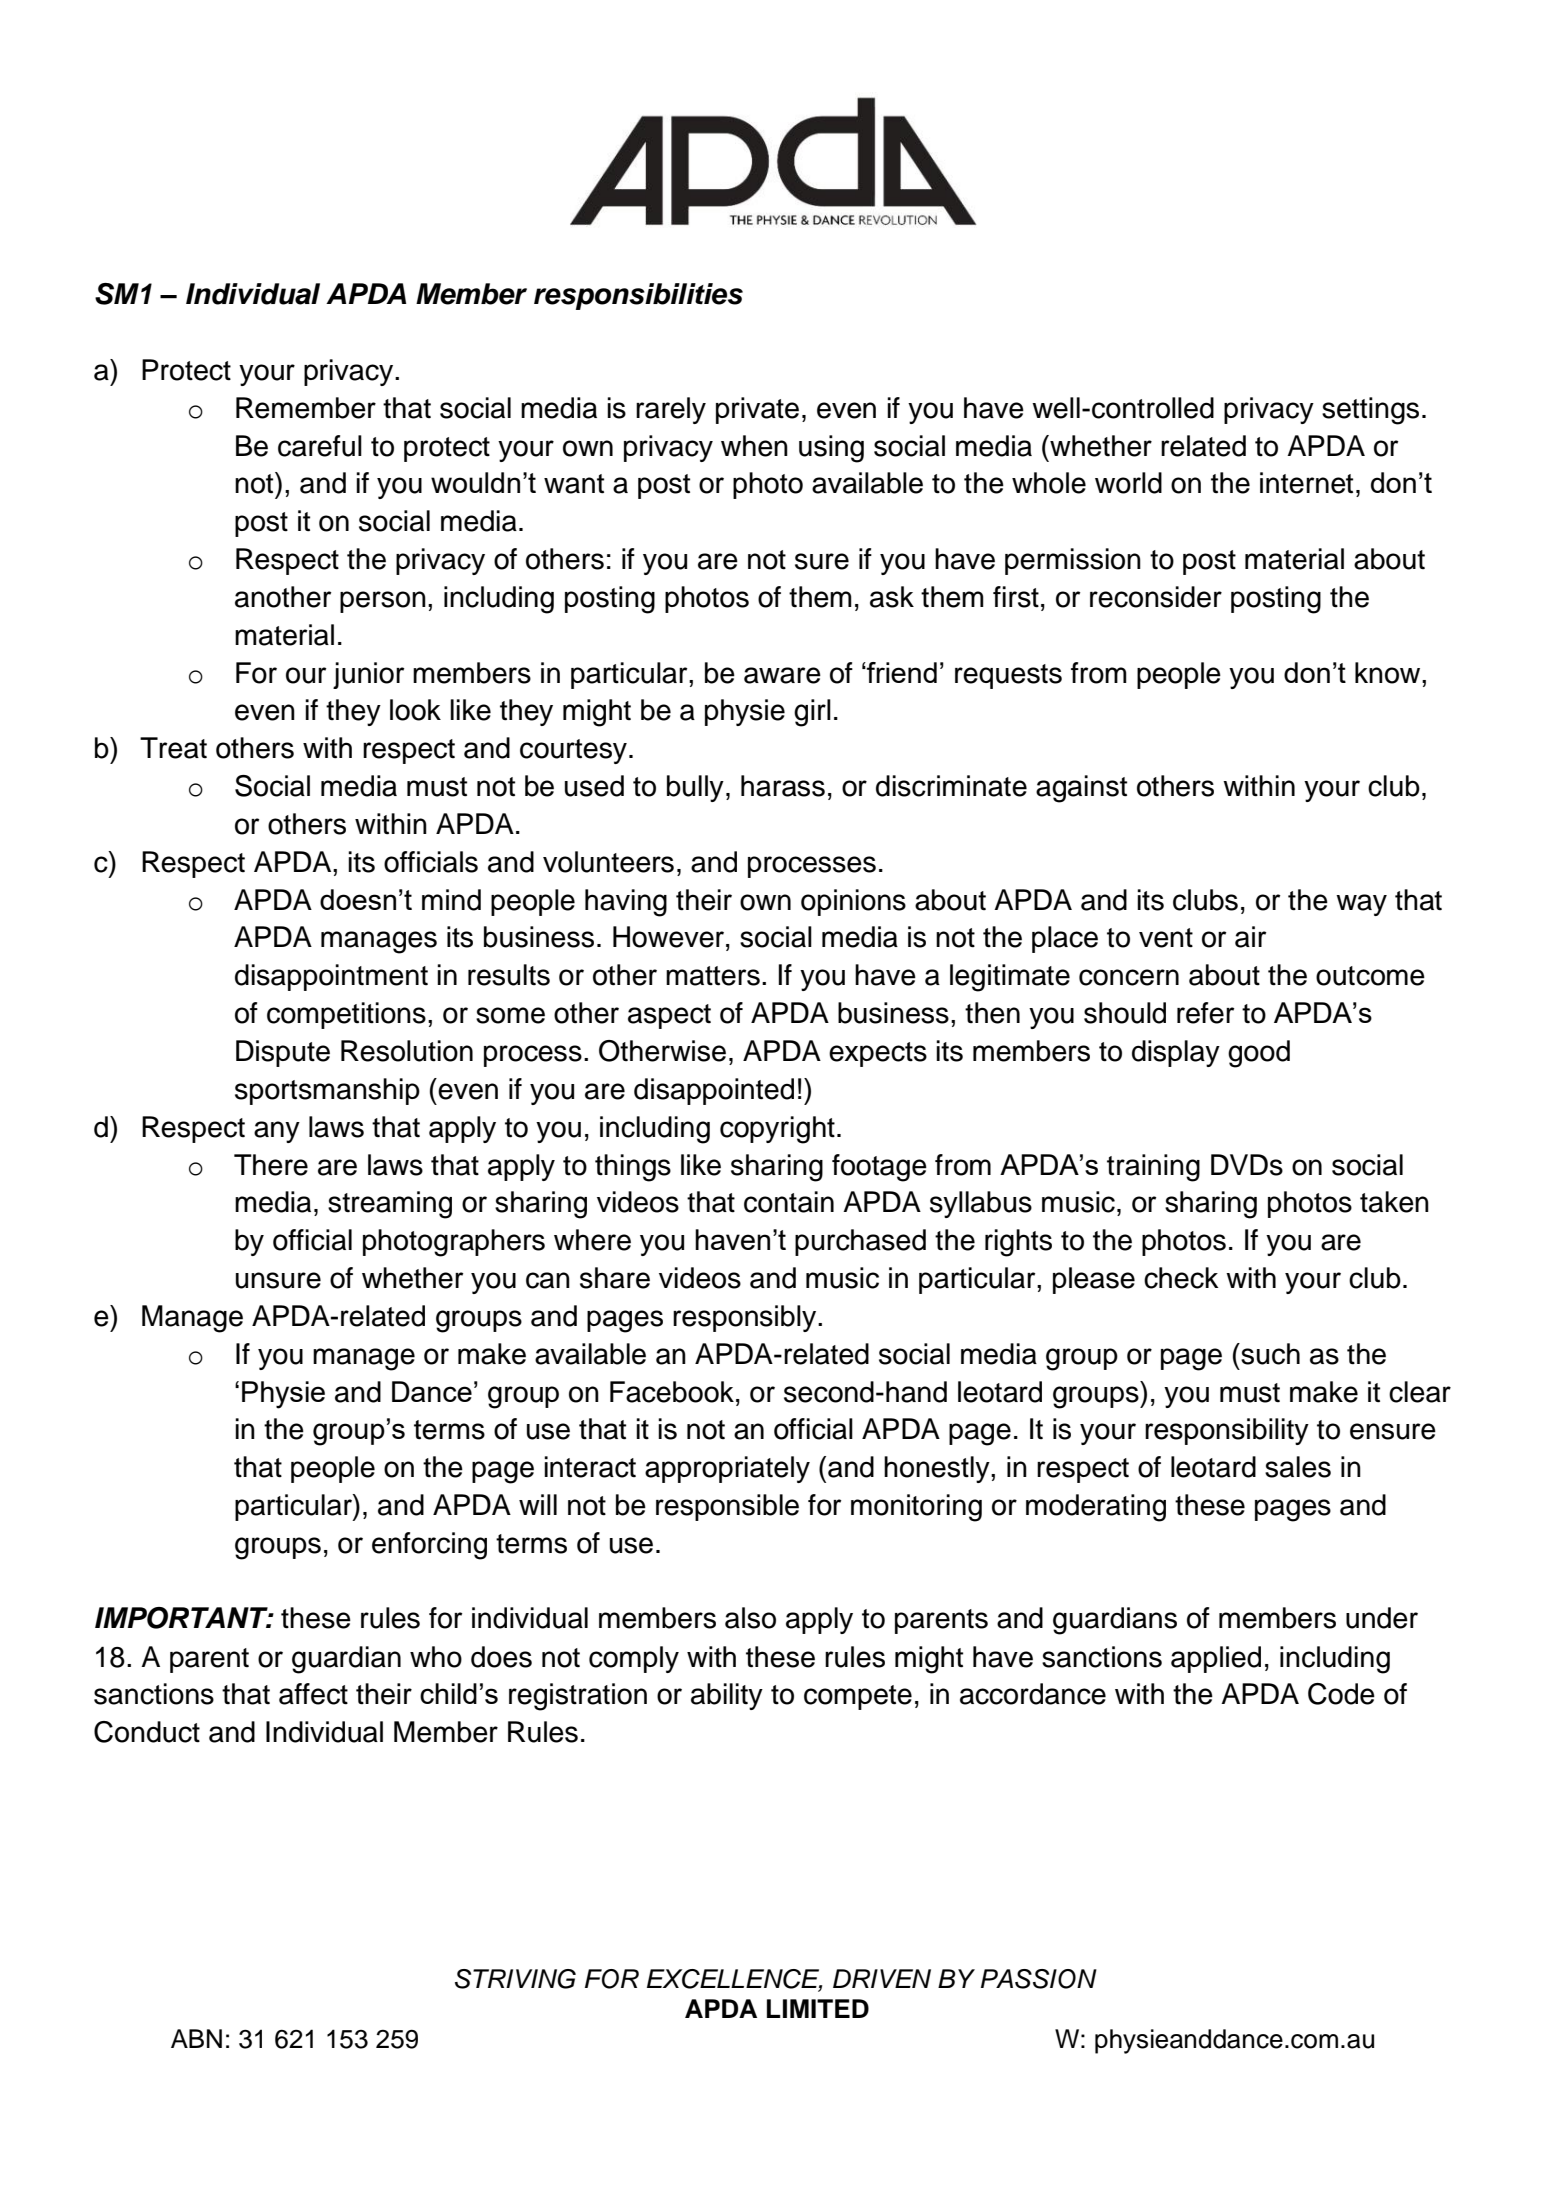  Describe the element at coordinates (757, 410) in the screenshot. I see `private` at that location.
